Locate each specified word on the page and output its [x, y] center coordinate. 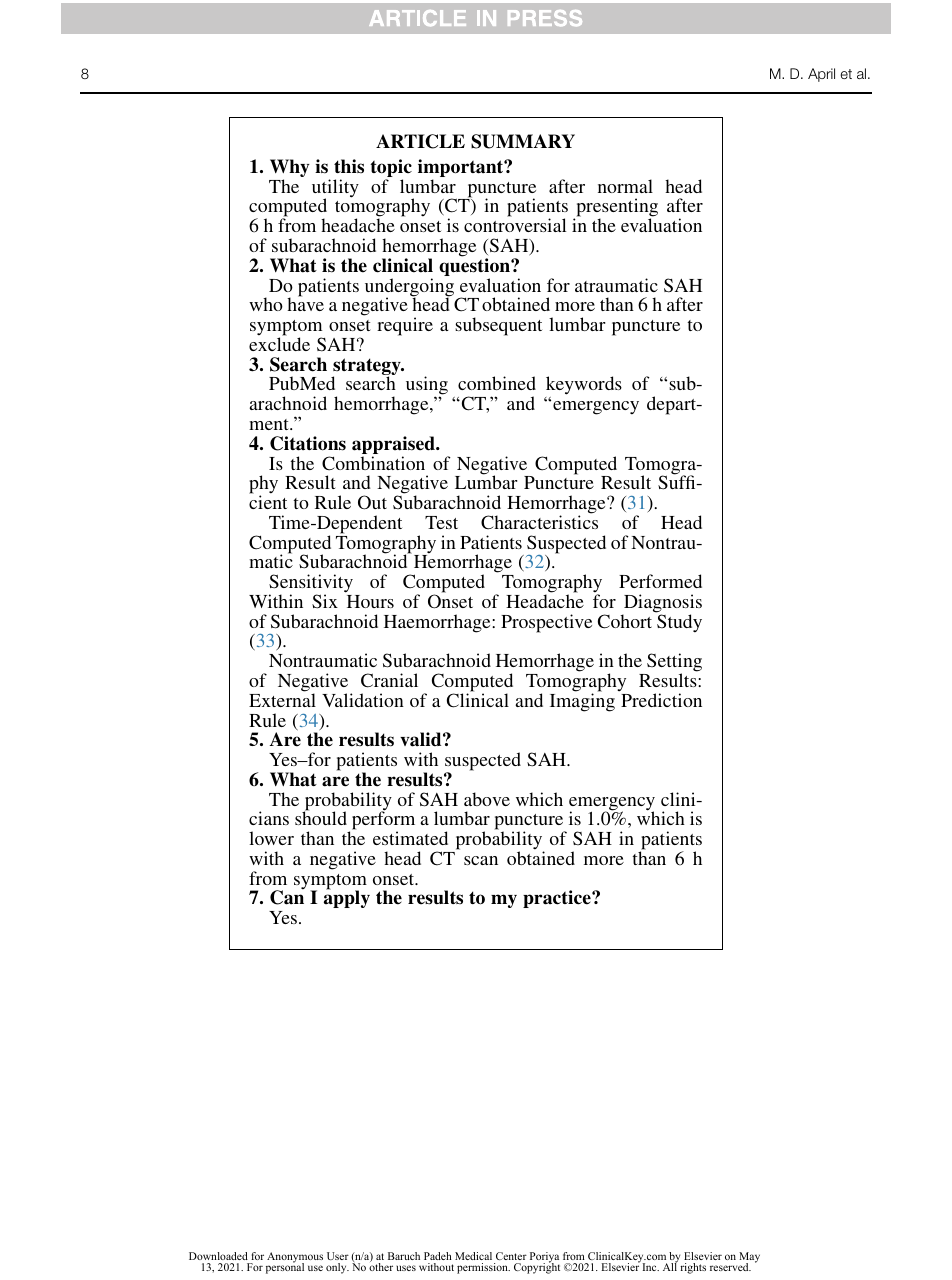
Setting [674, 663]
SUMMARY [523, 141]
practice [558, 899]
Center [511, 1256]
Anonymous [295, 1258]
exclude [279, 343]
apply [347, 898]
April [821, 75]
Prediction [661, 700]
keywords [583, 387]
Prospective [546, 623]
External [282, 699]
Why [290, 169]
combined [497, 383]
